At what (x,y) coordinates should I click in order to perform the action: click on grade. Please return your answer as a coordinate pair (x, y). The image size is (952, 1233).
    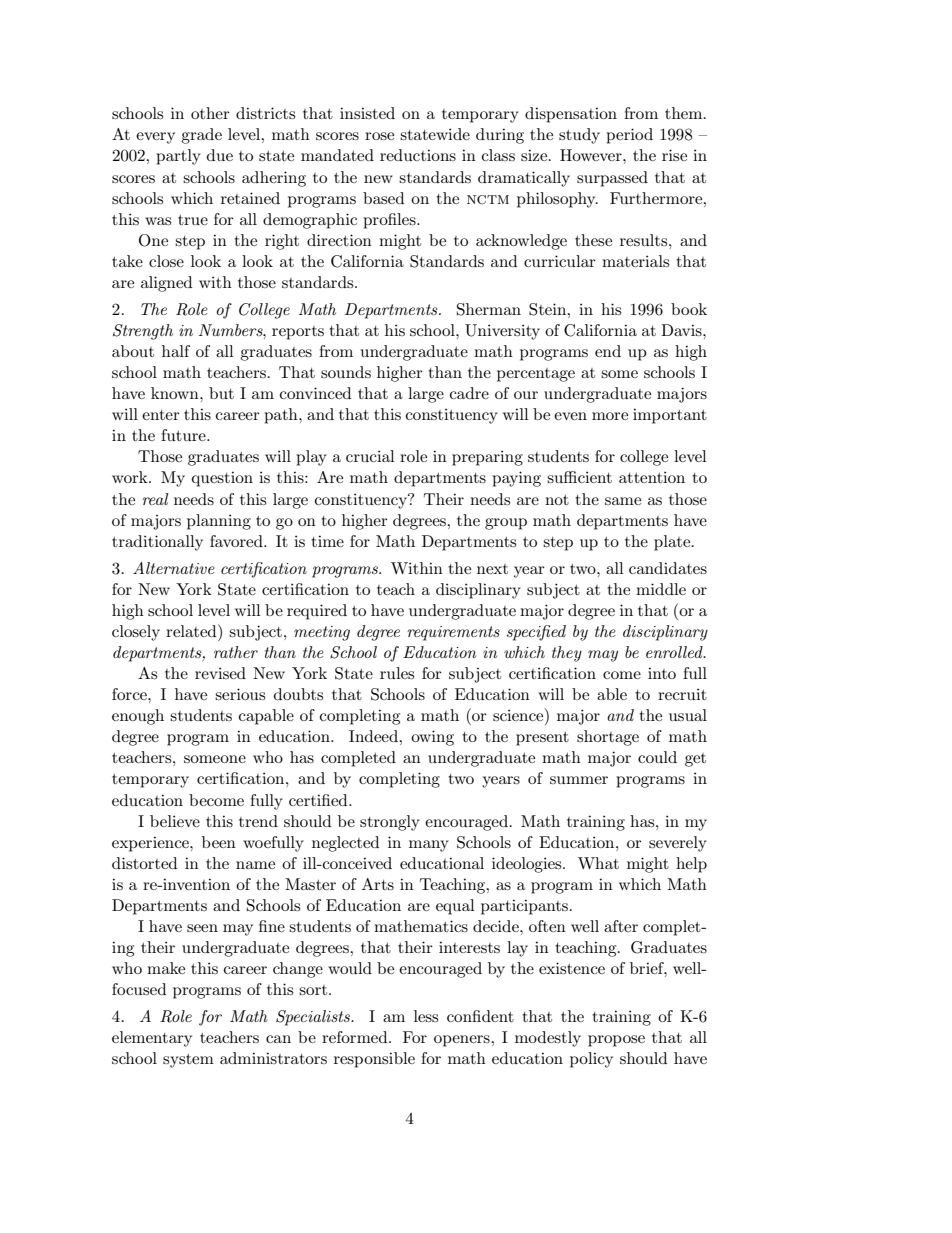
    Looking at the image, I should click on (201, 136).
